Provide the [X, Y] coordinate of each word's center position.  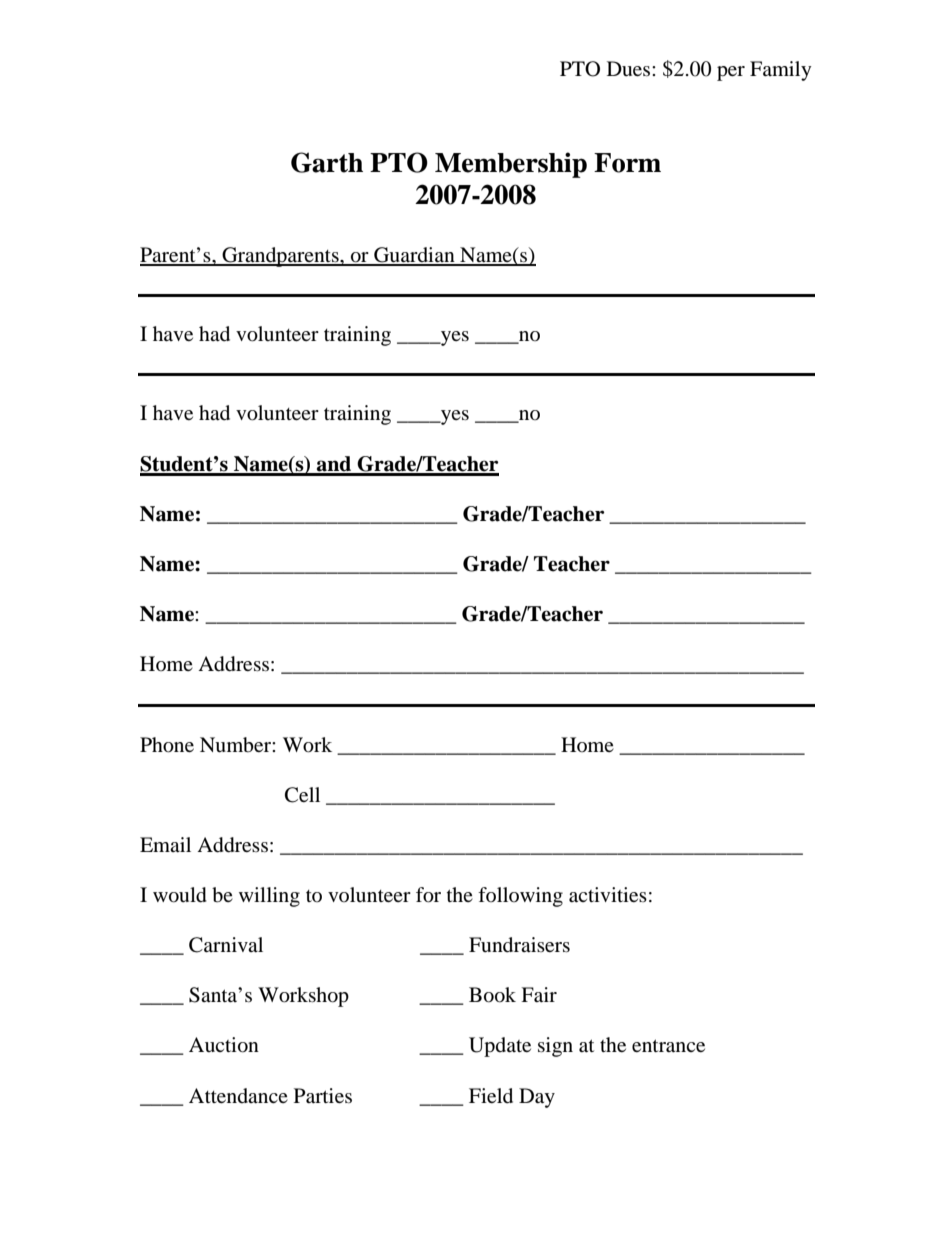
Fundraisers [519, 945]
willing [269, 897]
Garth [327, 162]
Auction [224, 1045]
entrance [668, 1045]
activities [608, 894]
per [731, 73]
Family [781, 71]
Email [165, 844]
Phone [167, 745]
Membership [511, 165]
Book [492, 995]
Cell [302, 795]
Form [627, 163]
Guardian [414, 256]
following [520, 897]
